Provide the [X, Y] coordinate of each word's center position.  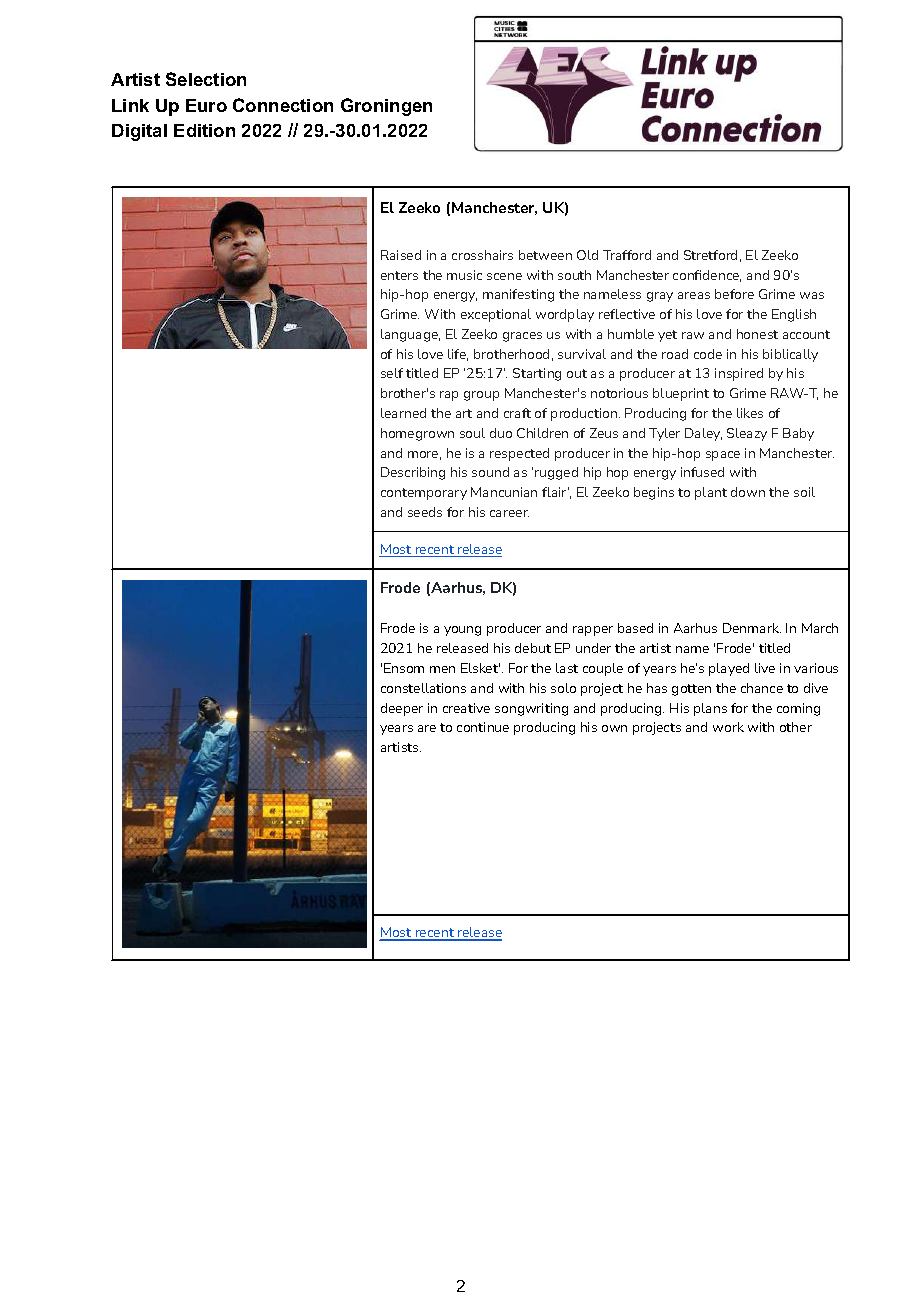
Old [587, 255]
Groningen [386, 107]
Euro [206, 105]
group [481, 396]
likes [750, 413]
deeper [402, 709]
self [392, 373]
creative [466, 708]
